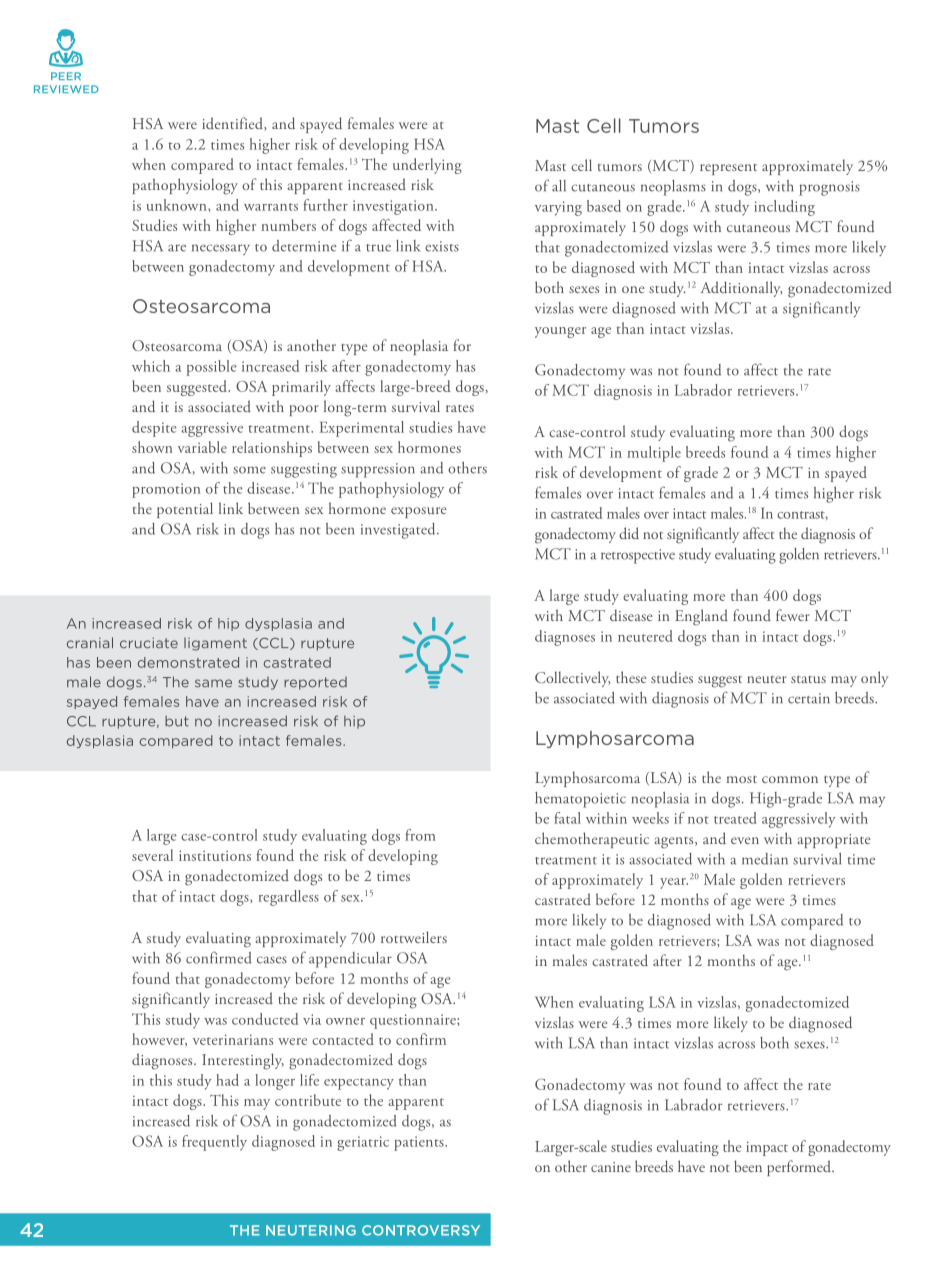  I want to click on same, so click(213, 683).
